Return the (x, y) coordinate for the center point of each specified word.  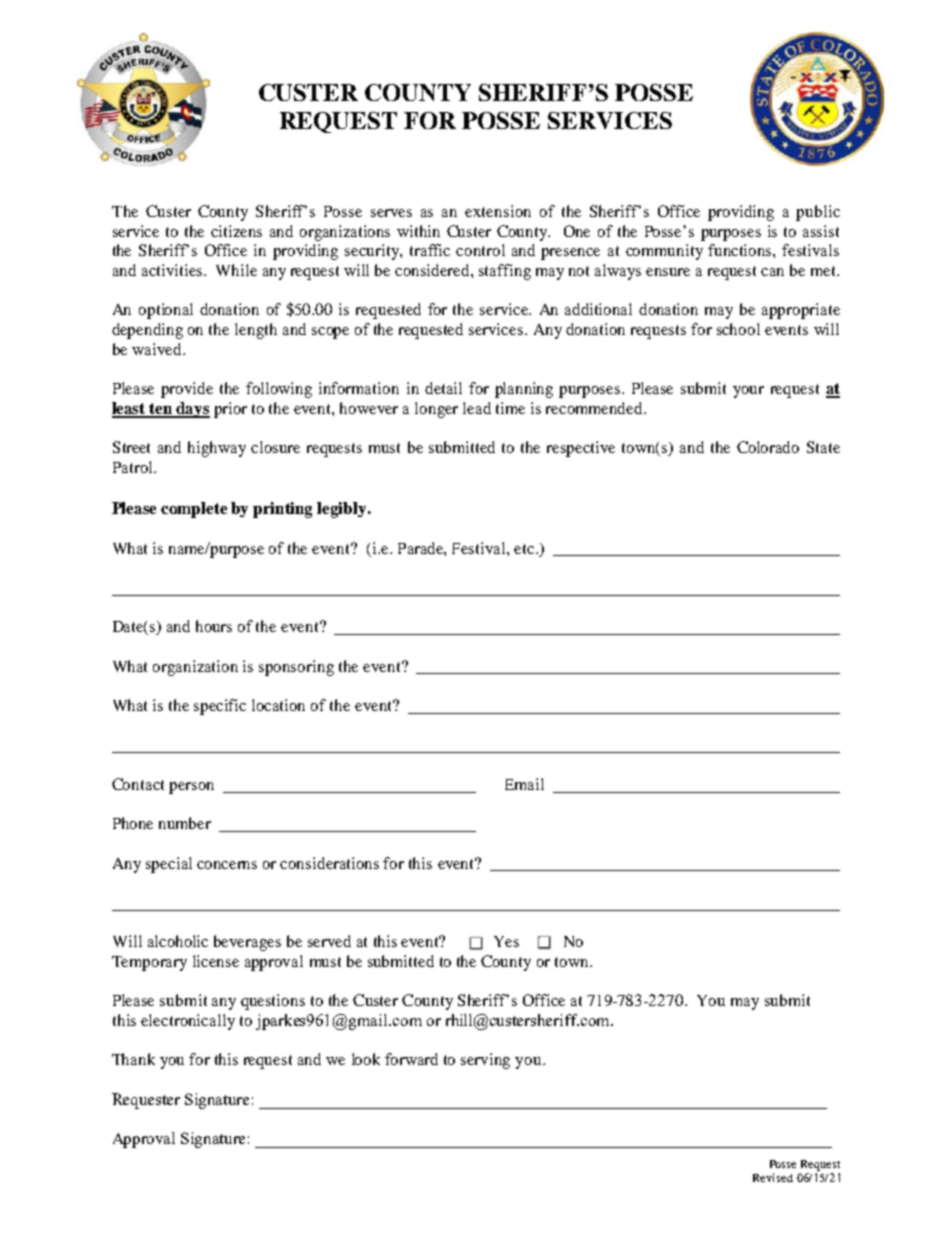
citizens (236, 231)
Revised (773, 1177)
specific (220, 707)
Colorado (768, 447)
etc (525, 549)
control (480, 250)
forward (411, 1059)
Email (524, 784)
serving (485, 1061)
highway (217, 449)
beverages (247, 943)
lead (477, 408)
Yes (506, 941)
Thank (133, 1059)
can (772, 272)
